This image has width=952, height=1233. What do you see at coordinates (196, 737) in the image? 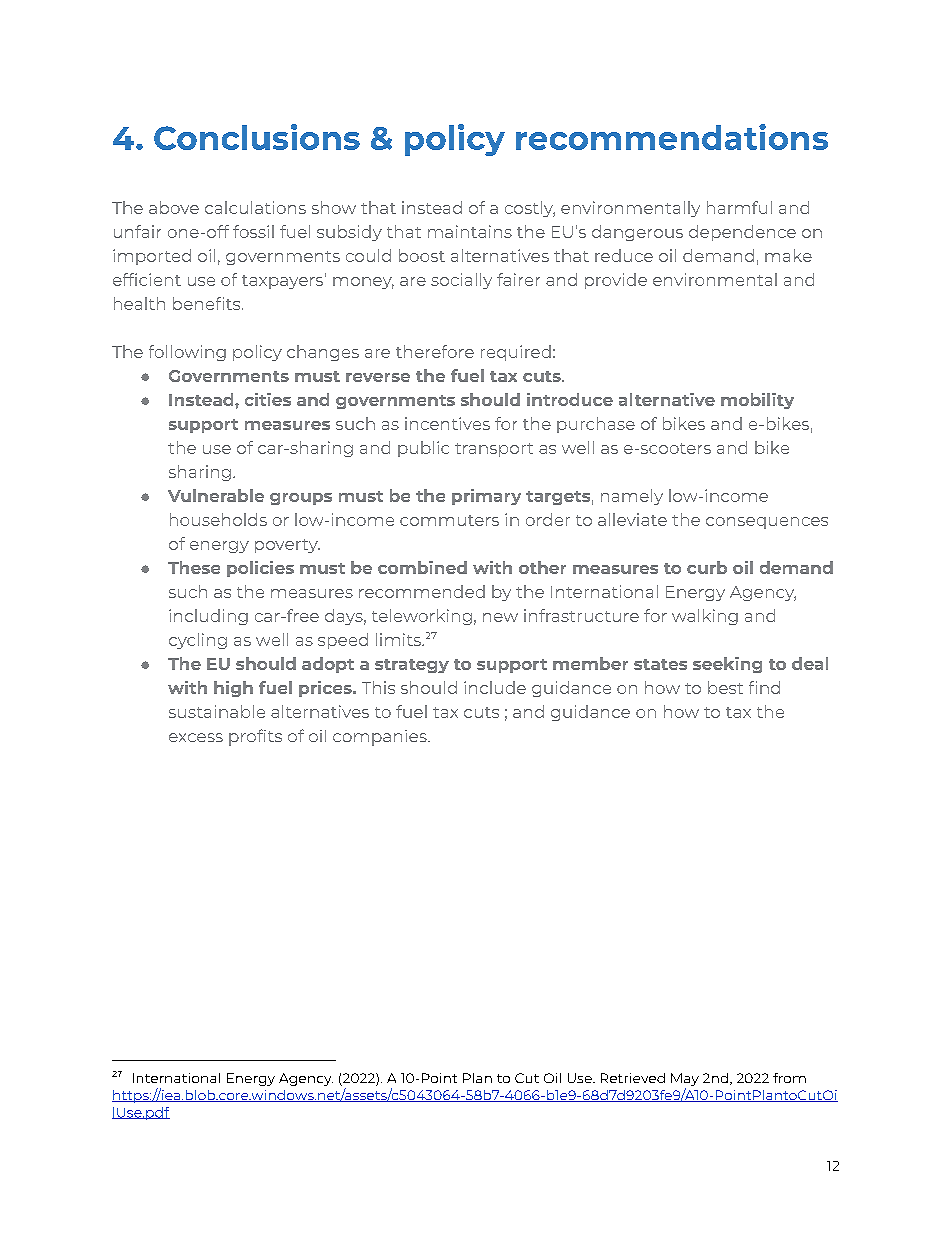
I see `excess` at bounding box center [196, 737].
